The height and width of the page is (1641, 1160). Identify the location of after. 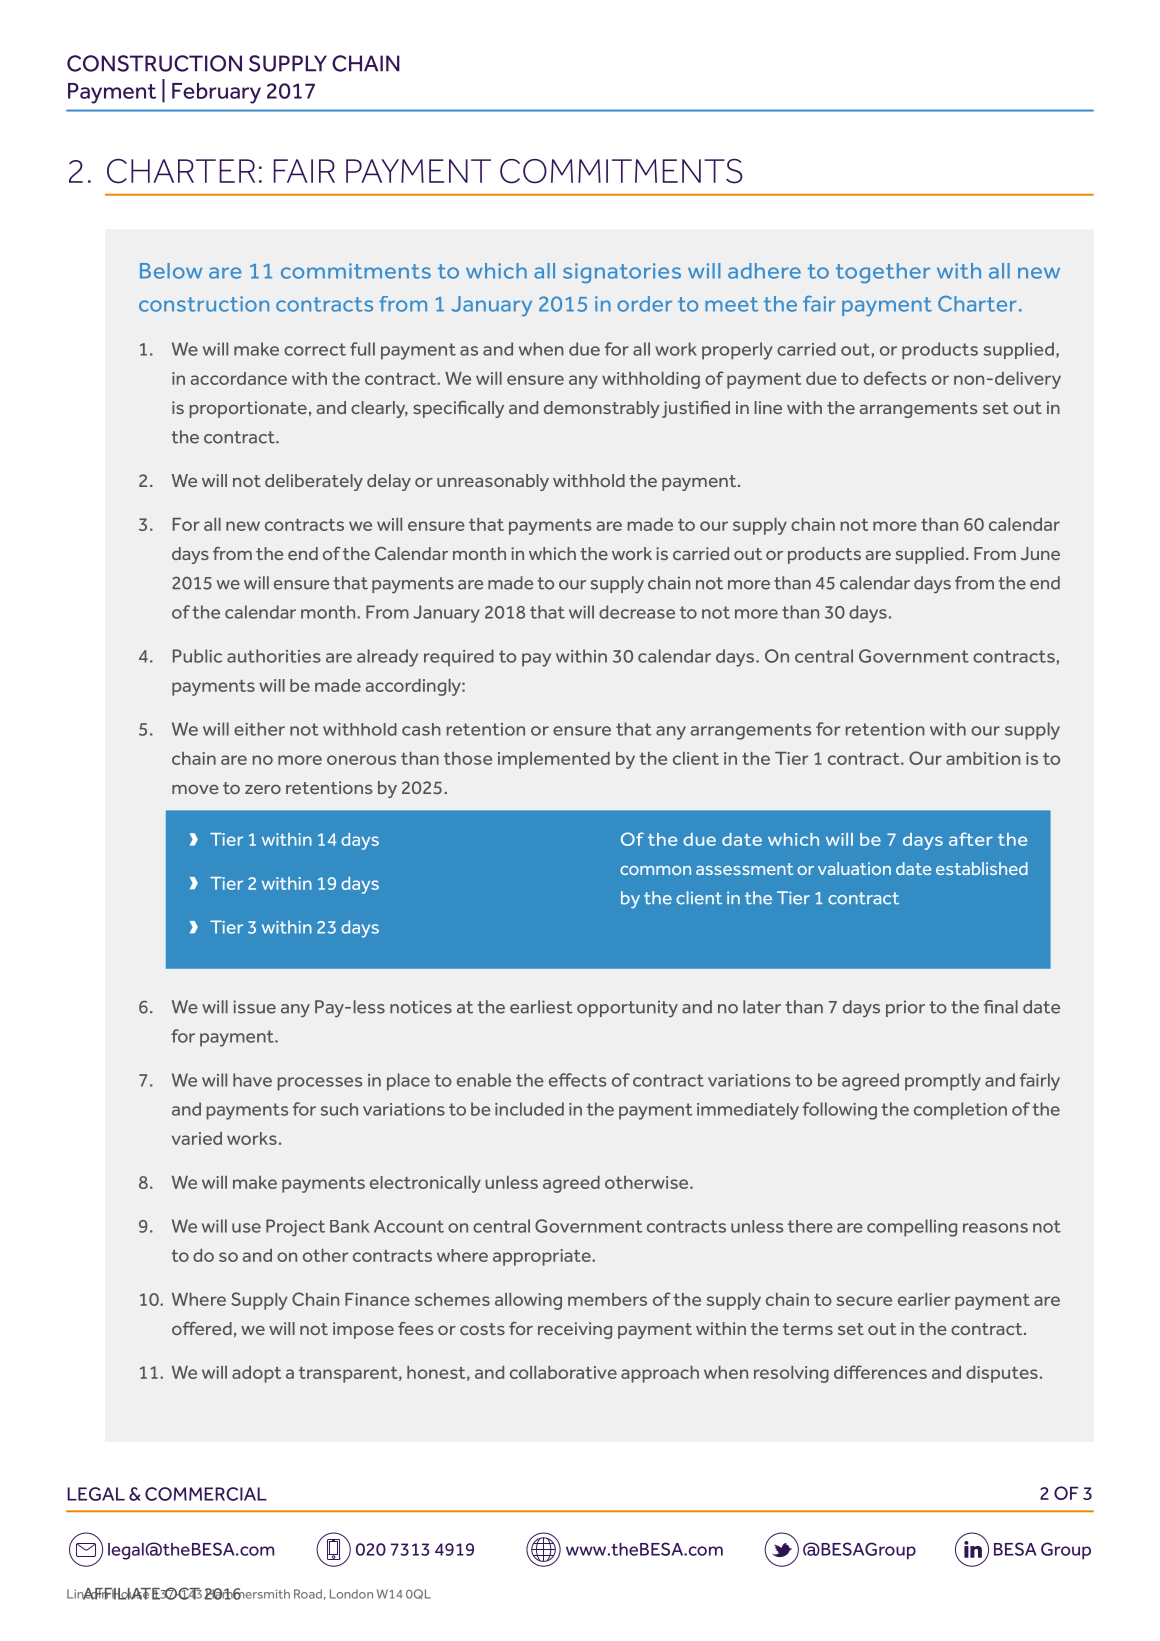
(971, 839).
